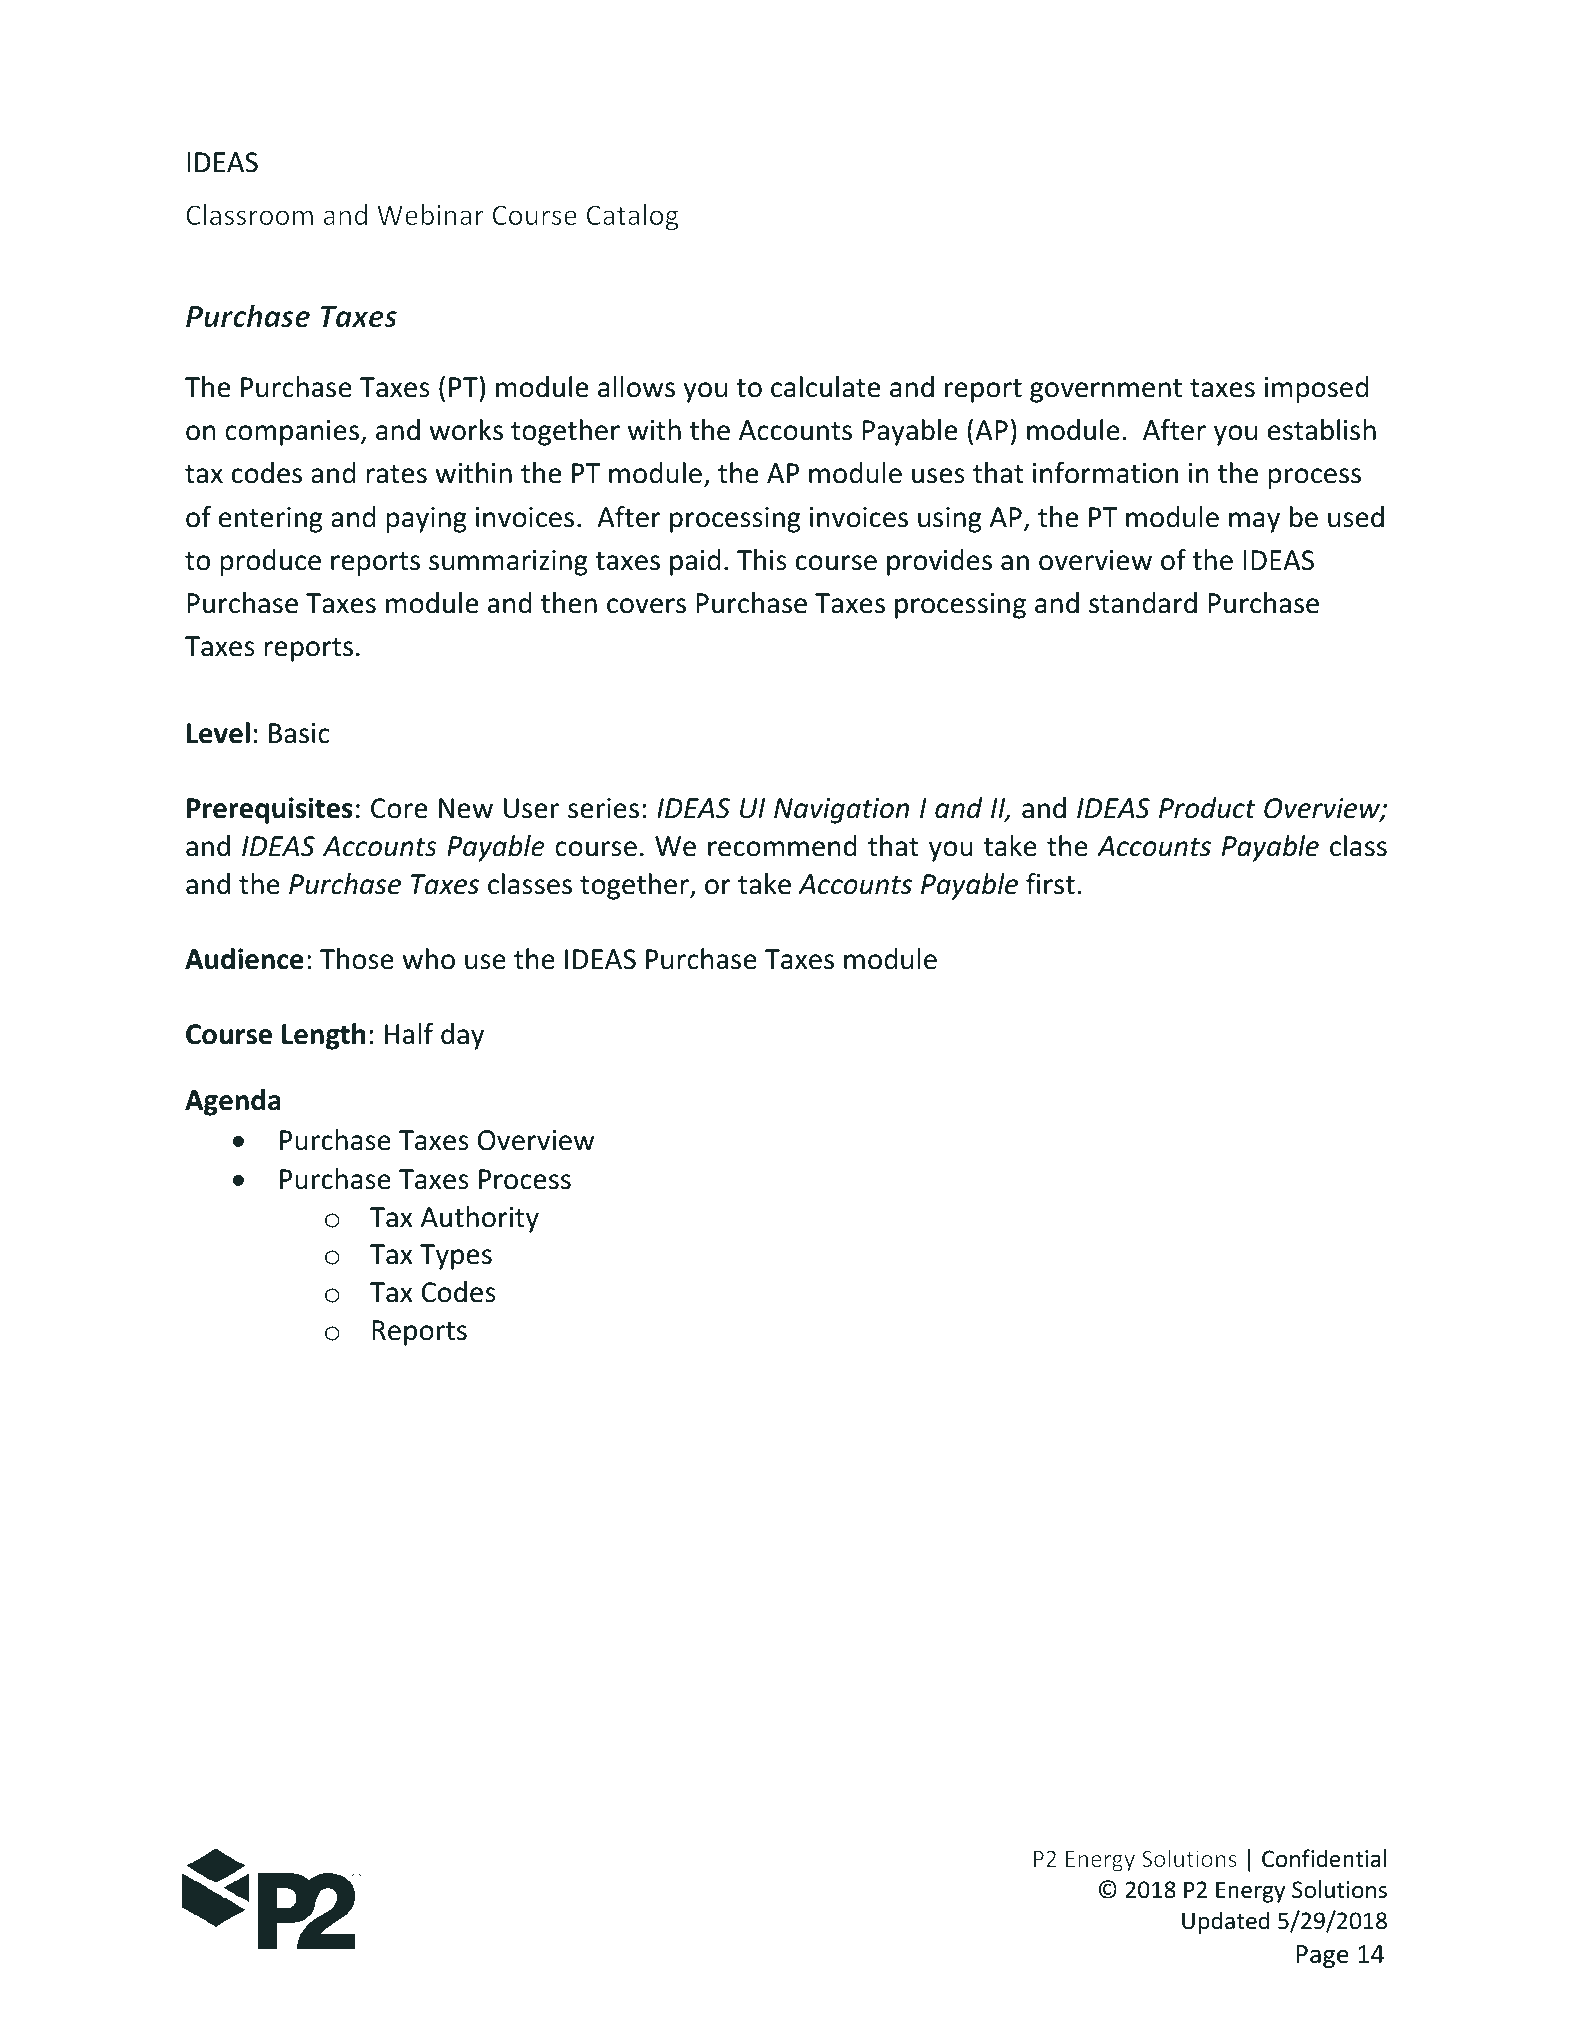 This document has width=1573, height=2036. What do you see at coordinates (430, 214) in the document?
I see `Webinar` at bounding box center [430, 214].
